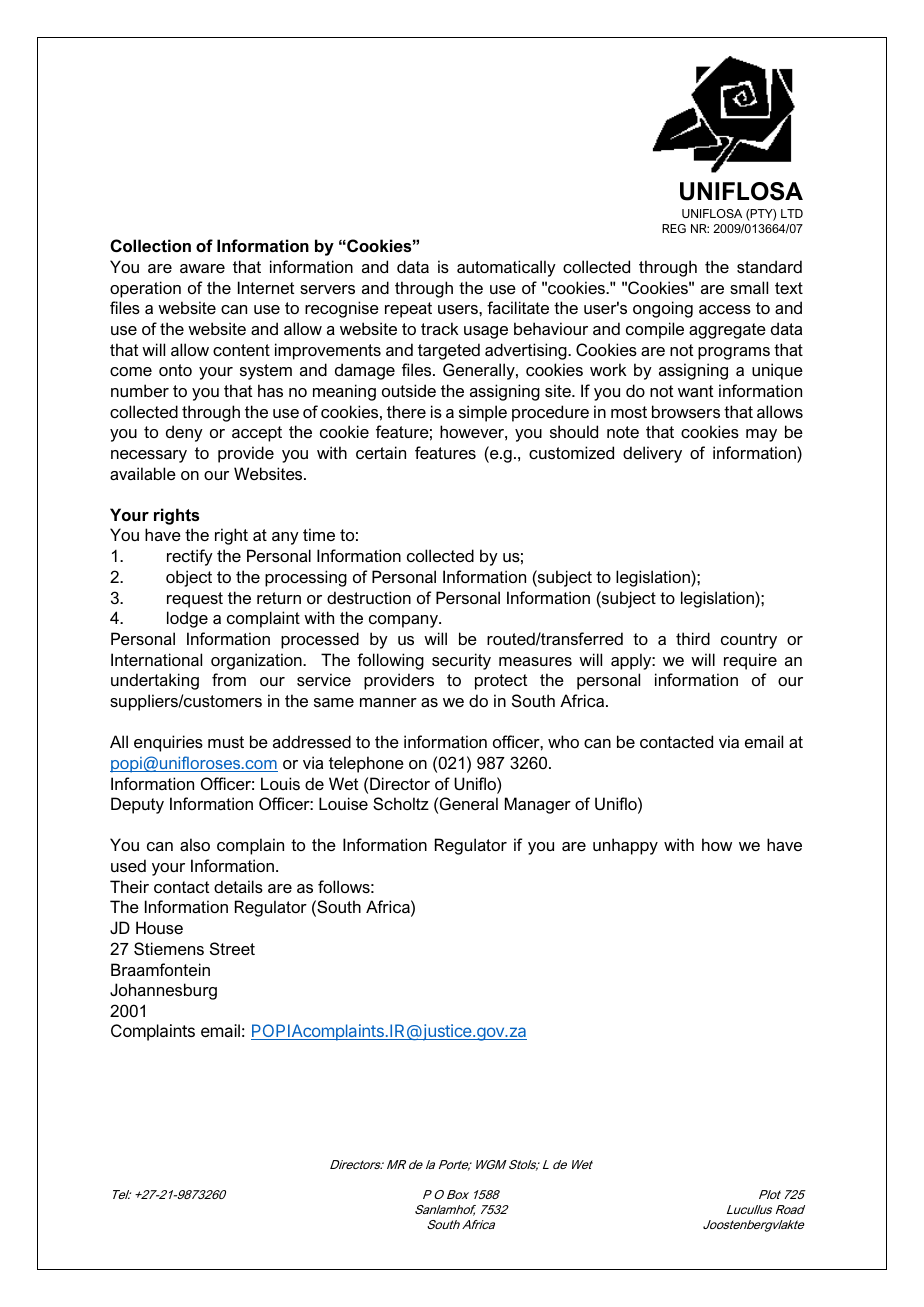 The image size is (924, 1307). Describe the element at coordinates (195, 600) in the screenshot. I see `request` at that location.
